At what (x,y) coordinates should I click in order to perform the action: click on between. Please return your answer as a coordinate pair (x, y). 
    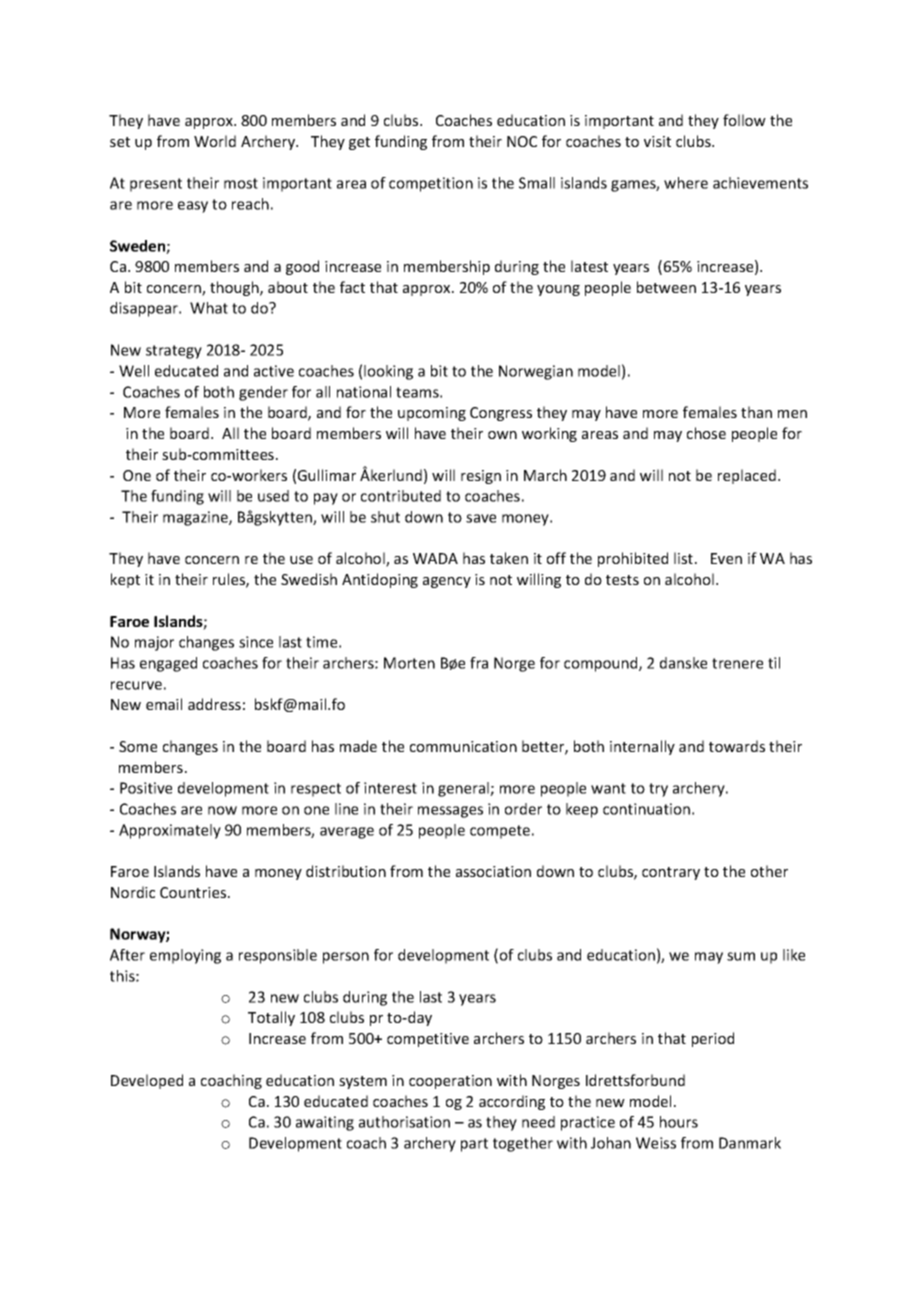
    Looking at the image, I should click on (666, 287).
